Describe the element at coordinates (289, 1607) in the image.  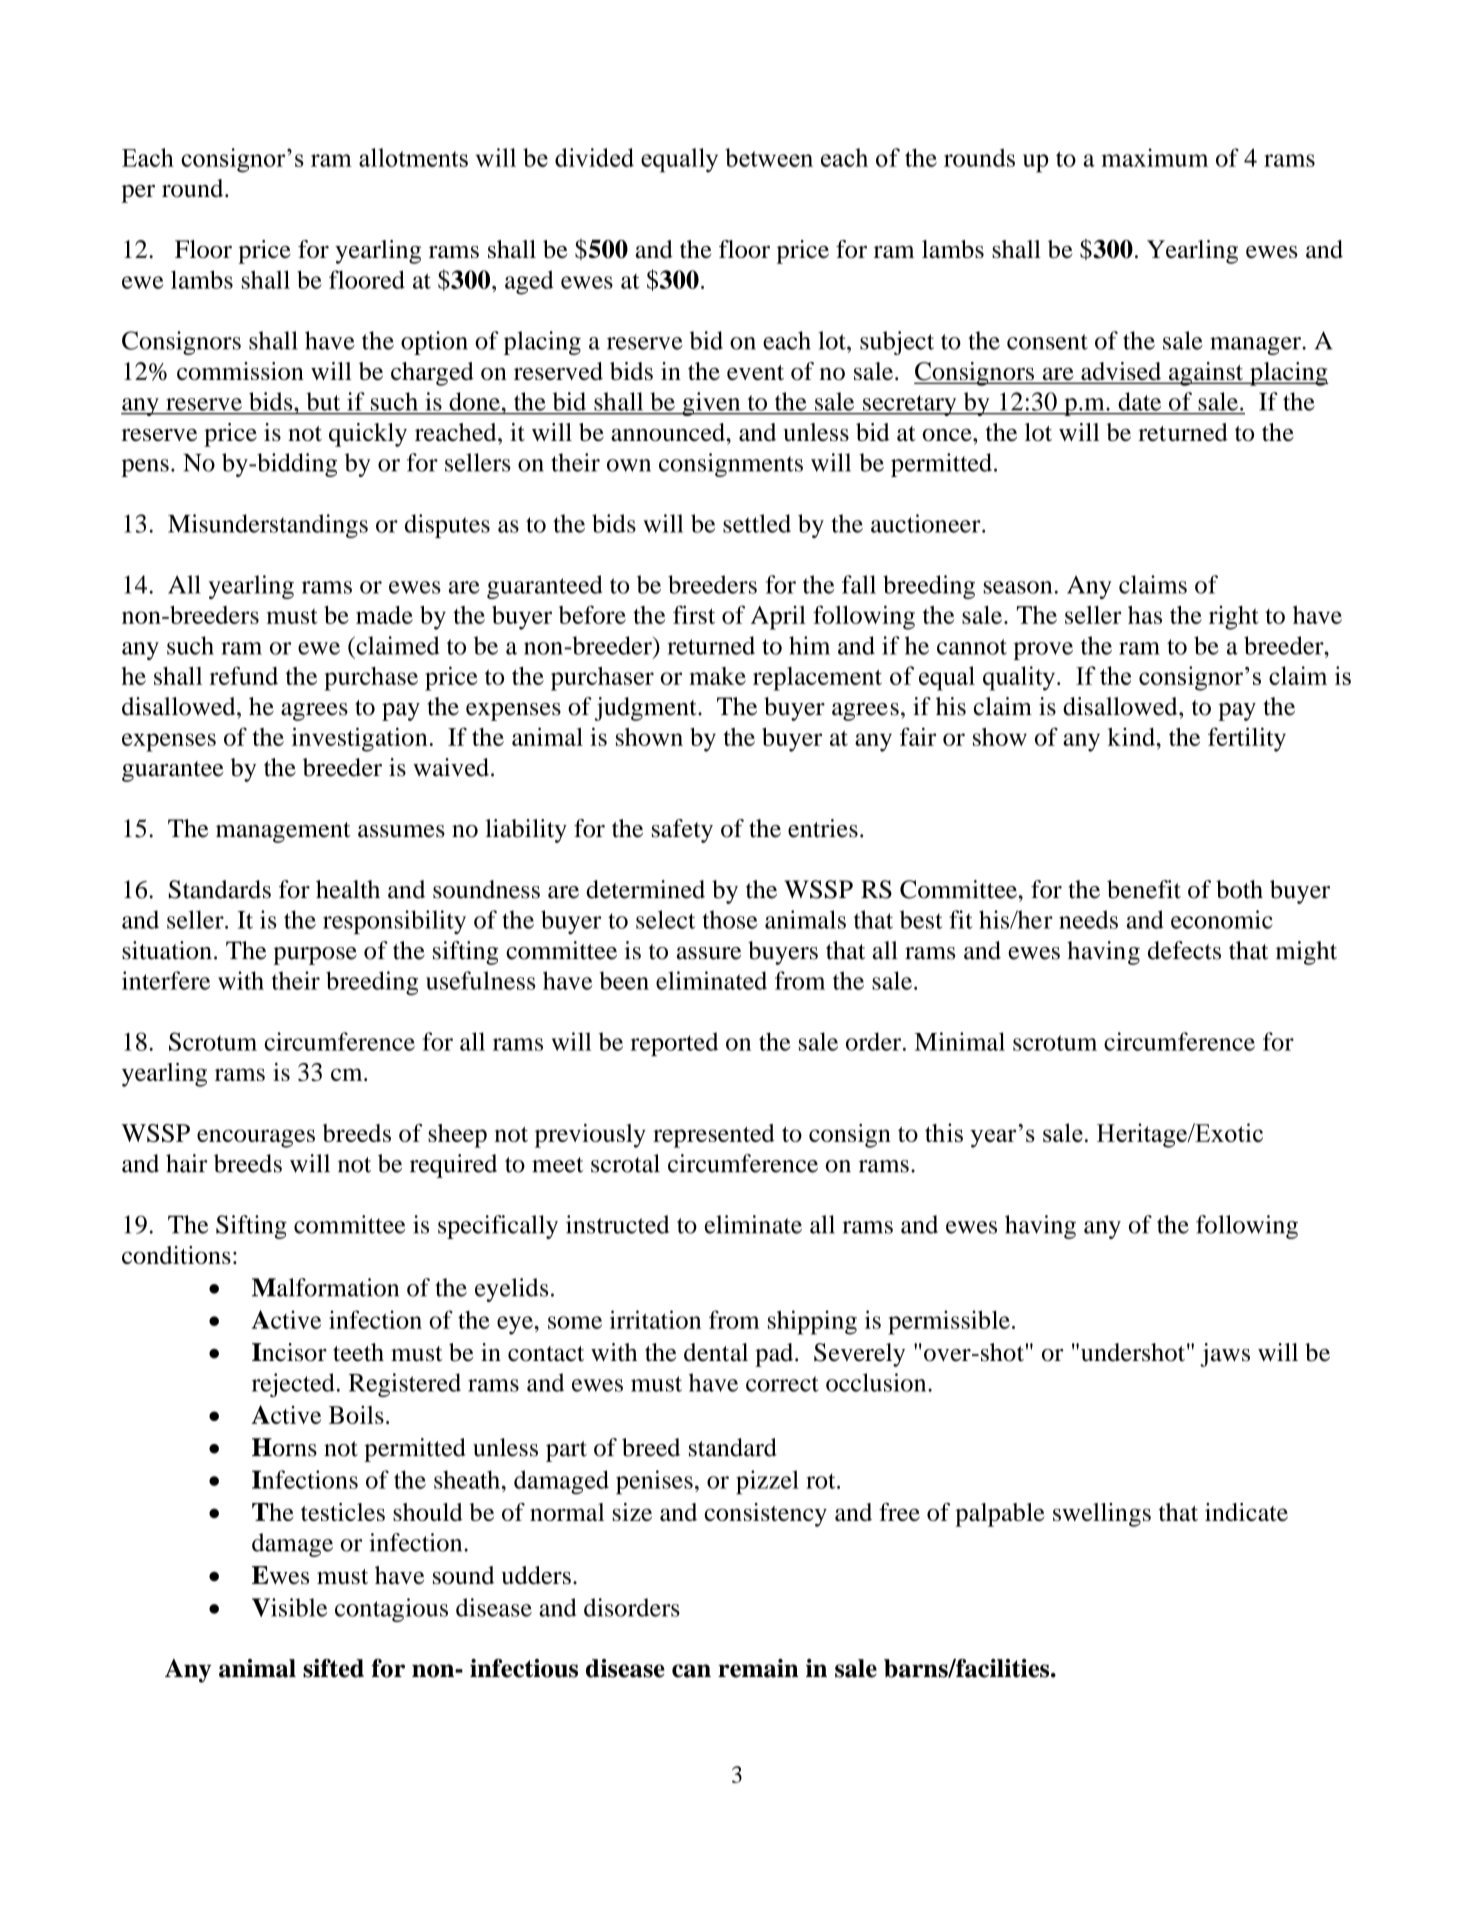
I see `Visible` at that location.
